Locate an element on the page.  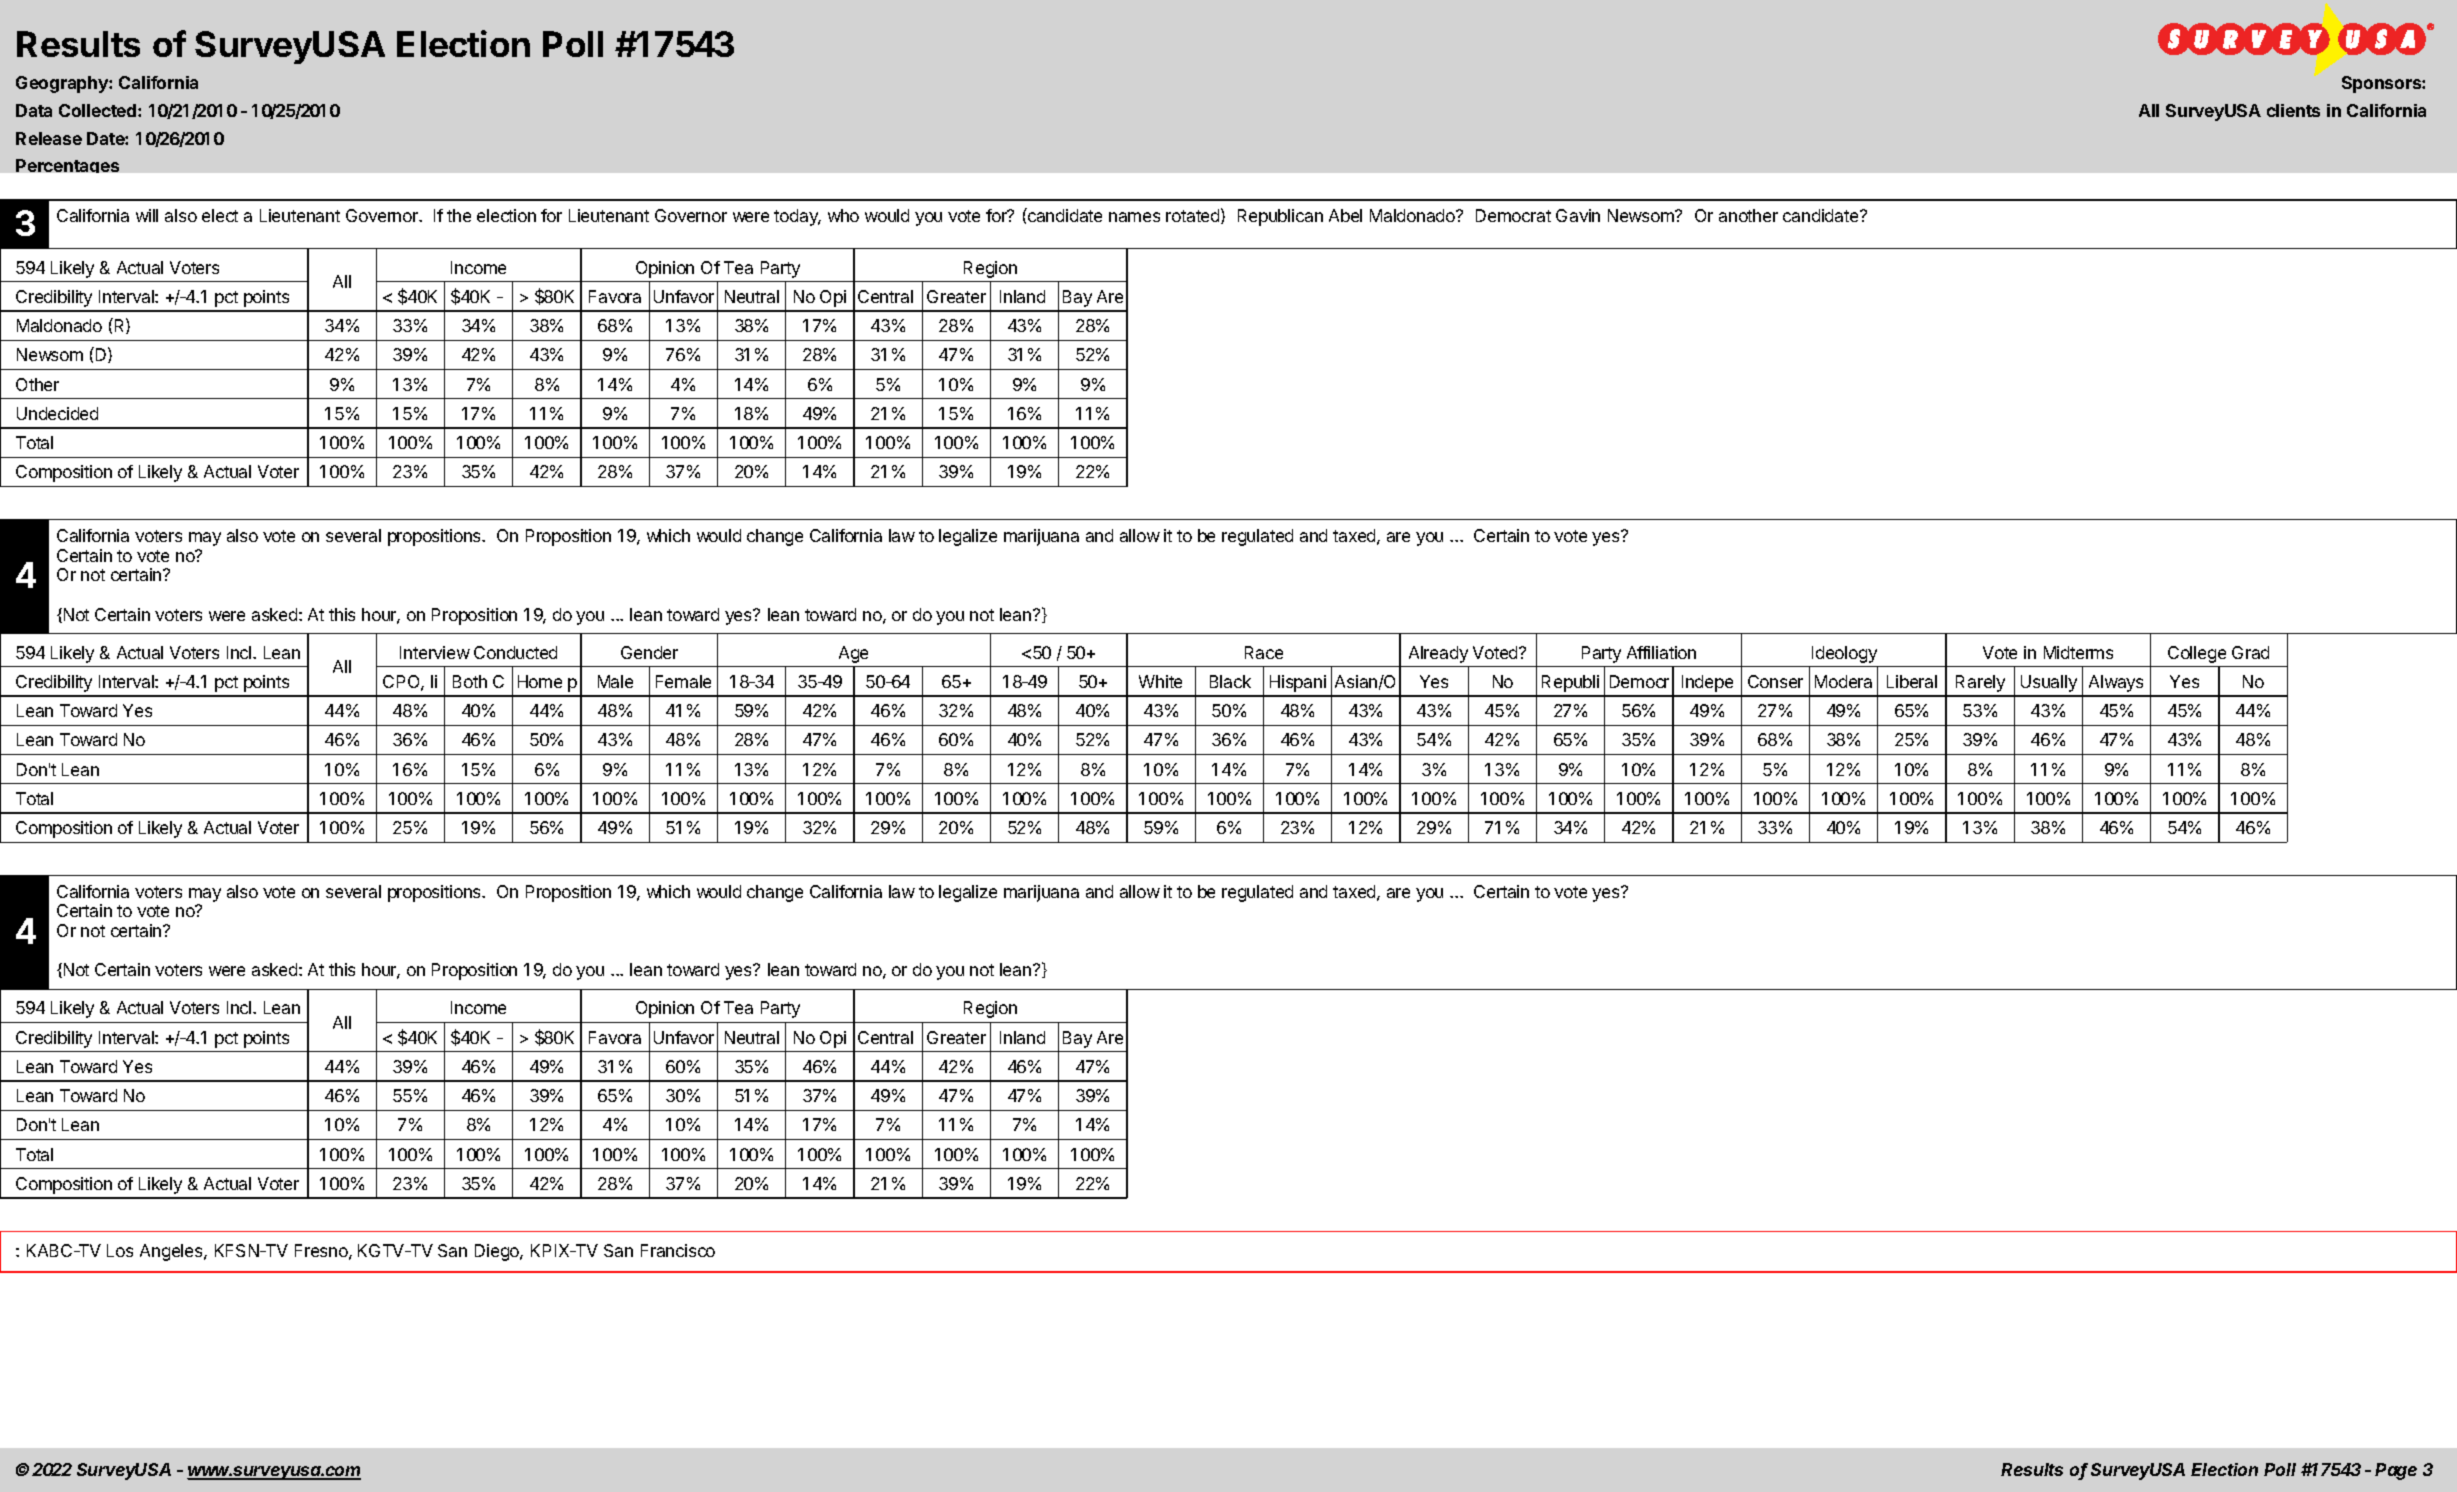
Francisco is located at coordinates (678, 1250).
